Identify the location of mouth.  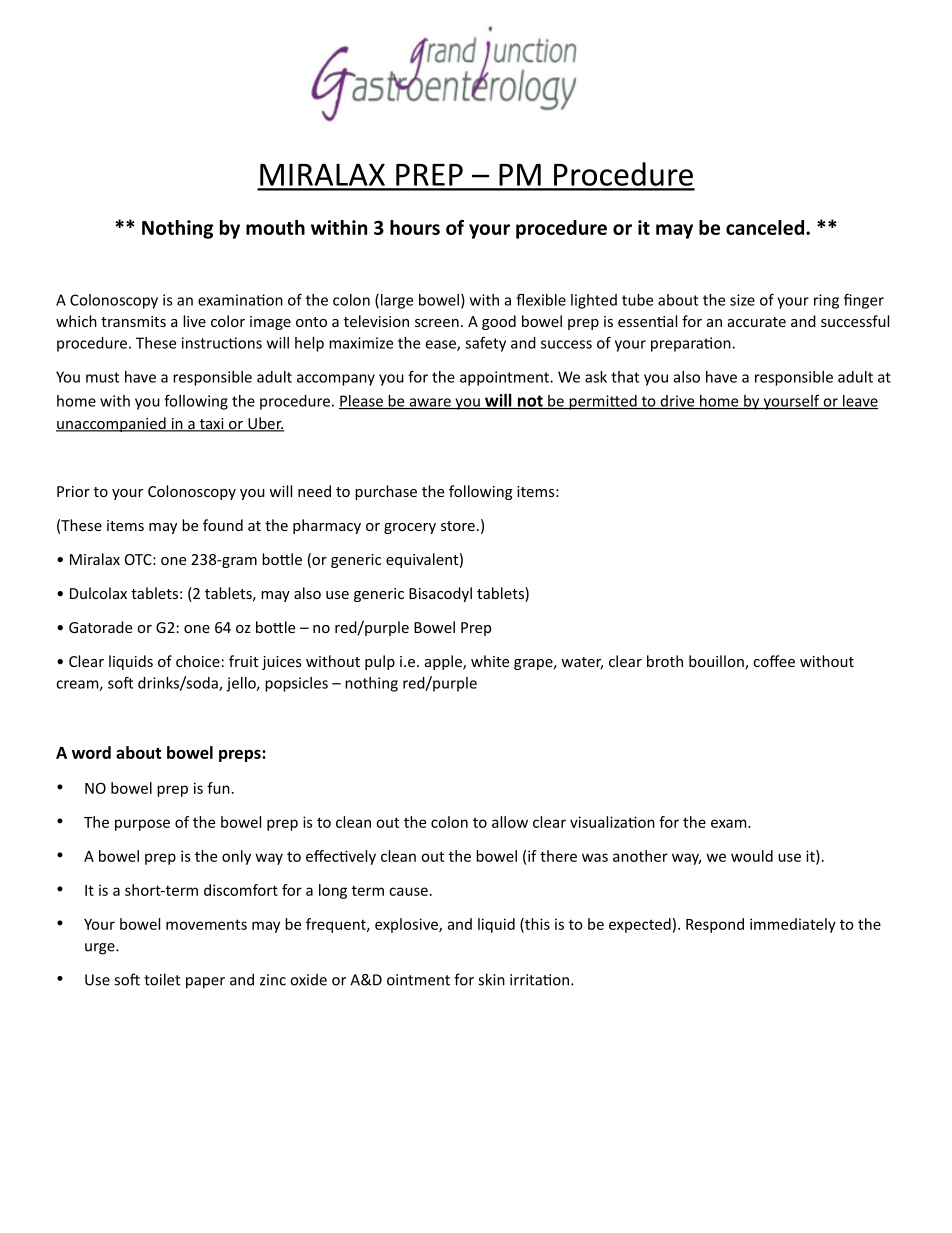
(275, 227).
